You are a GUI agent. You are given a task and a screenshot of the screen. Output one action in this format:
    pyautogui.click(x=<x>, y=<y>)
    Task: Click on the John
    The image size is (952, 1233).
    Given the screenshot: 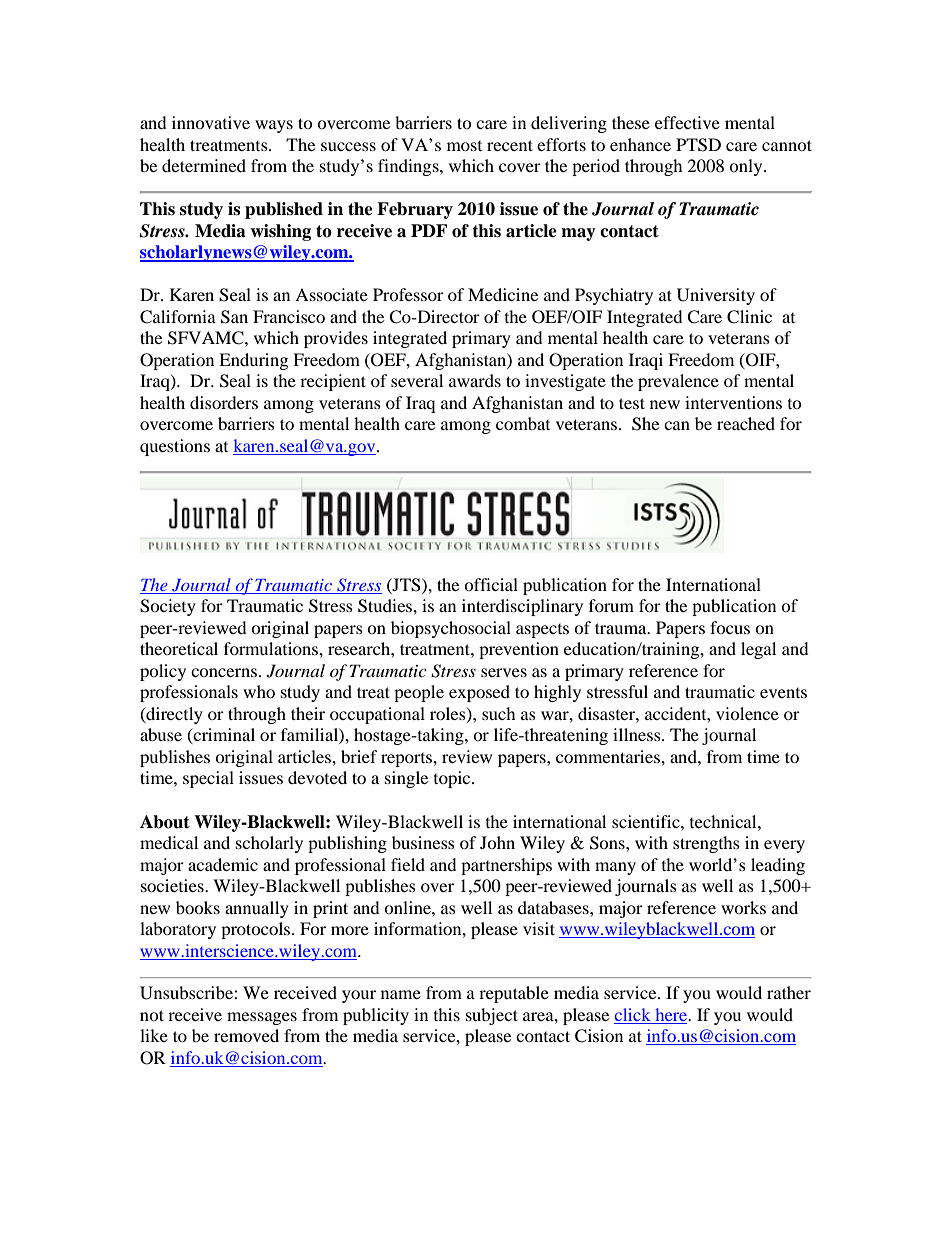 What is the action you would take?
    pyautogui.click(x=497, y=842)
